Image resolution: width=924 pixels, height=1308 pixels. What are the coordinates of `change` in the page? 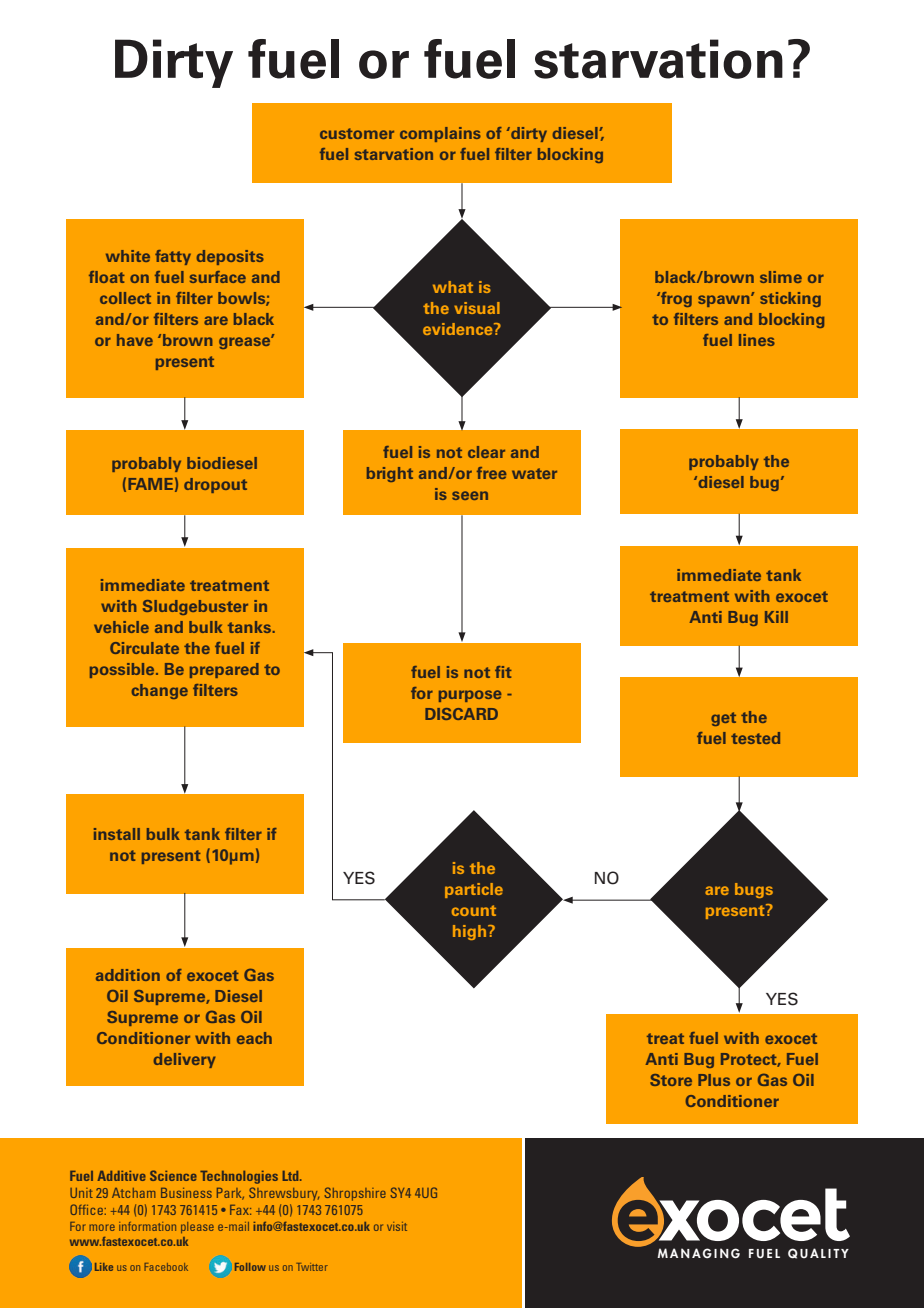 It's located at (160, 691).
